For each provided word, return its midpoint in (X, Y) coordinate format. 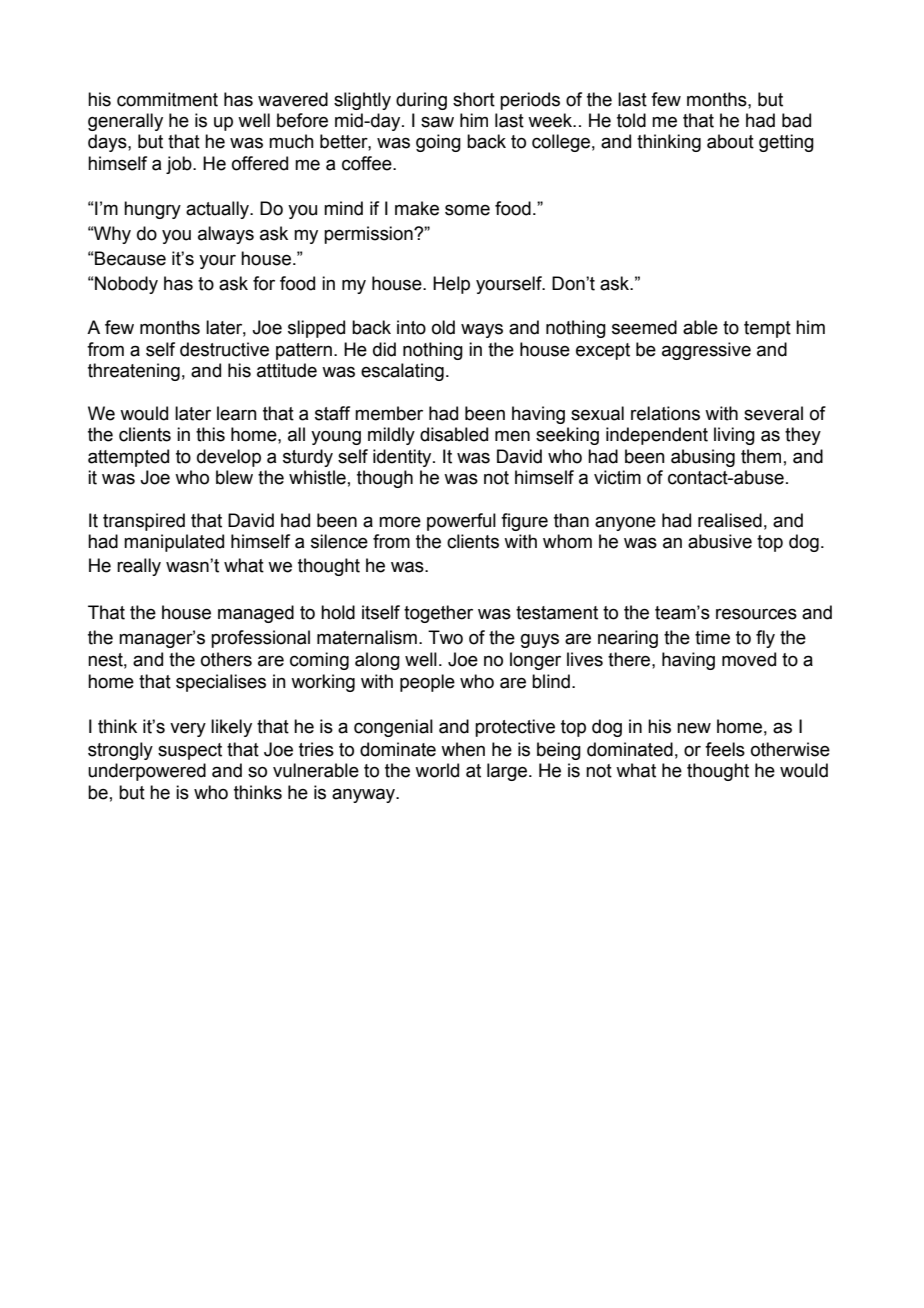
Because (130, 258)
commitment (167, 99)
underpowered (147, 772)
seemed (644, 327)
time (712, 637)
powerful (461, 522)
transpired (144, 522)
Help (451, 285)
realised (730, 520)
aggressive (706, 351)
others (226, 659)
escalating (402, 372)
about (730, 141)
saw (437, 122)
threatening (134, 372)
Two (445, 637)
